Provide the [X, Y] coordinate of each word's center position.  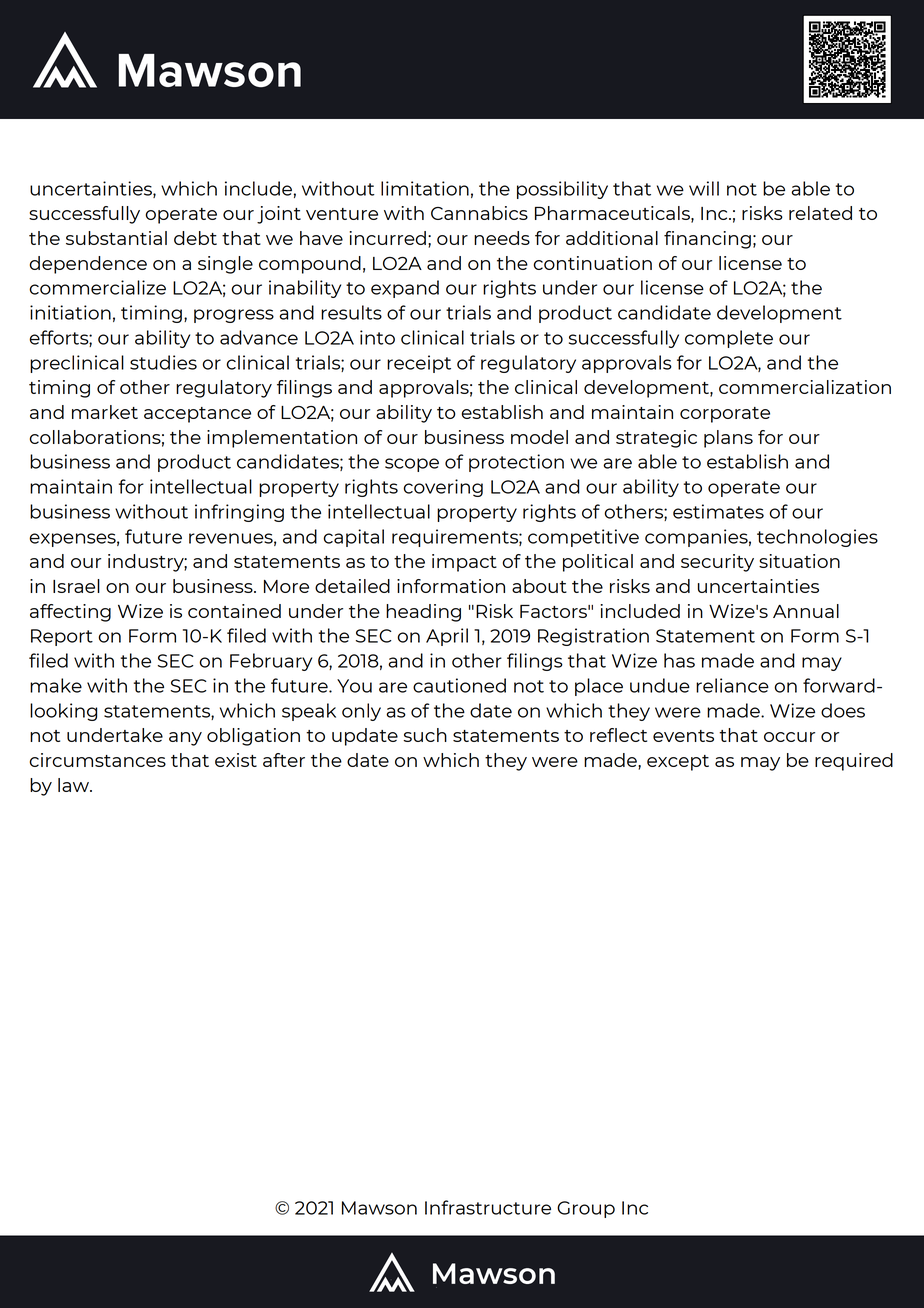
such [425, 735]
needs [502, 238]
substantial [116, 238]
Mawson [379, 1208]
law [74, 785]
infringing [239, 513]
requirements [456, 538]
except [678, 763]
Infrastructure [488, 1207]
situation [799, 561]
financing [707, 240]
